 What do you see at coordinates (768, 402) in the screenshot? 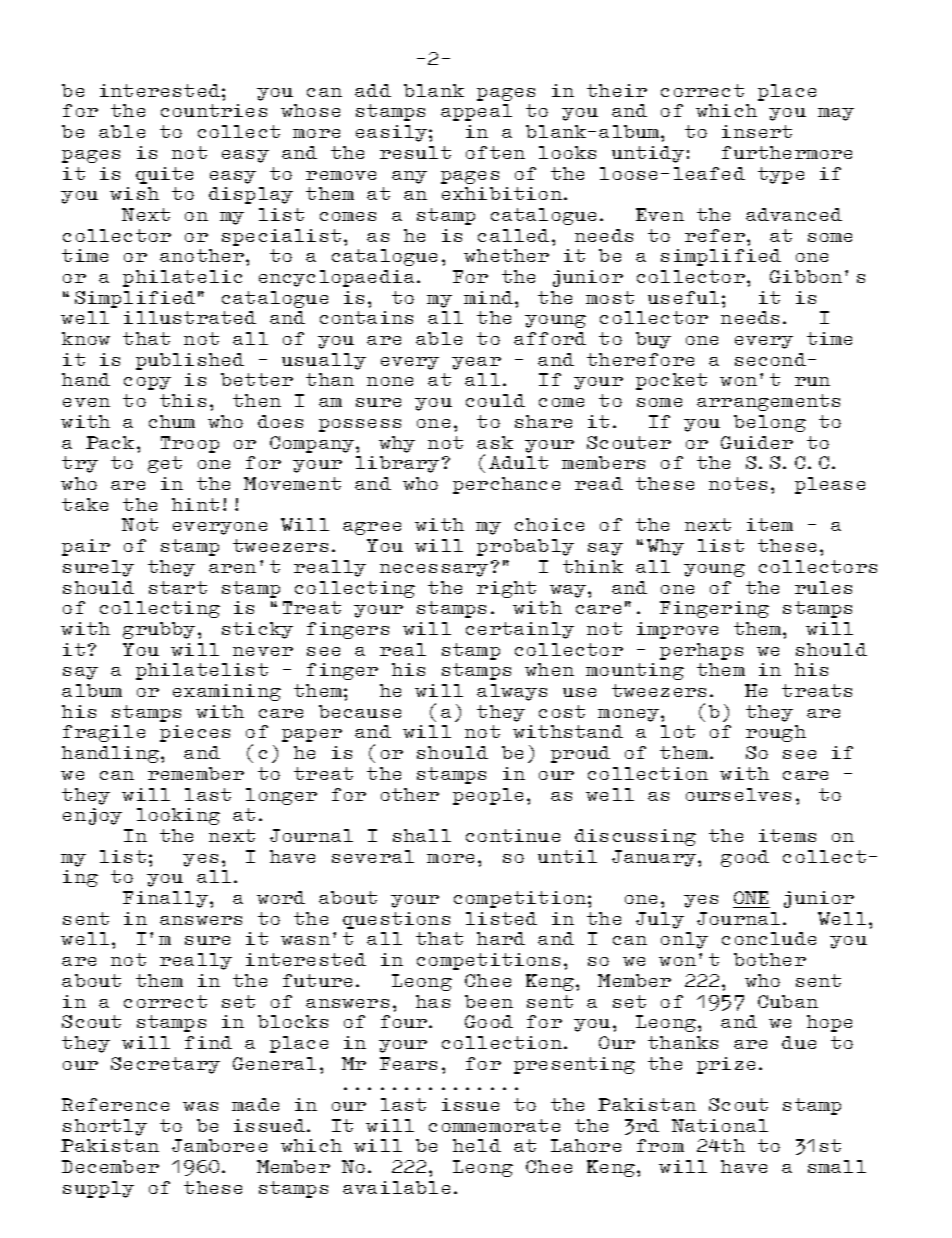
I see `arrangements` at bounding box center [768, 402].
